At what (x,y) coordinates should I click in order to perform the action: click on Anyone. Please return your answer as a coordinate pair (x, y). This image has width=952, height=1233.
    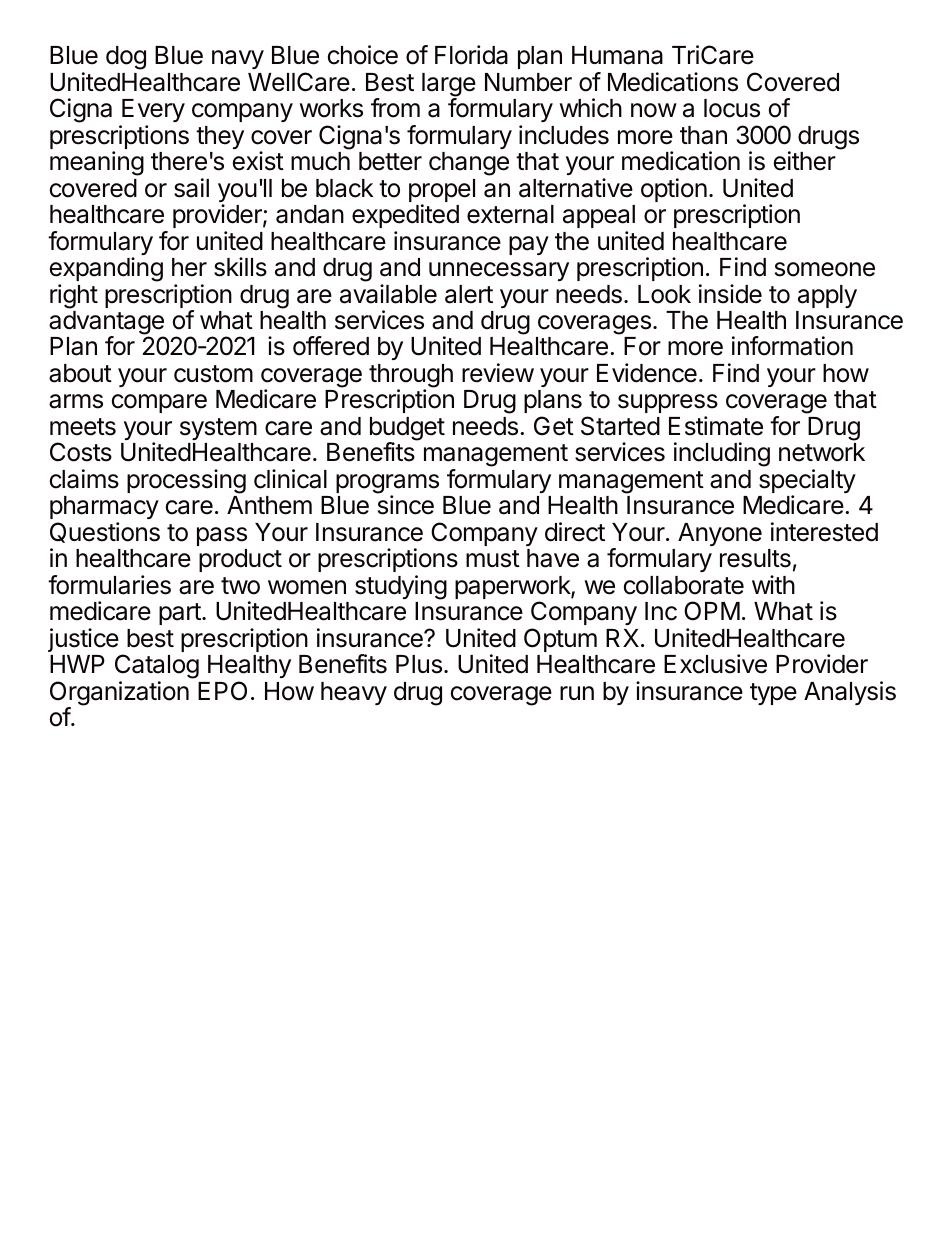
    Looking at the image, I should click on (720, 534).
